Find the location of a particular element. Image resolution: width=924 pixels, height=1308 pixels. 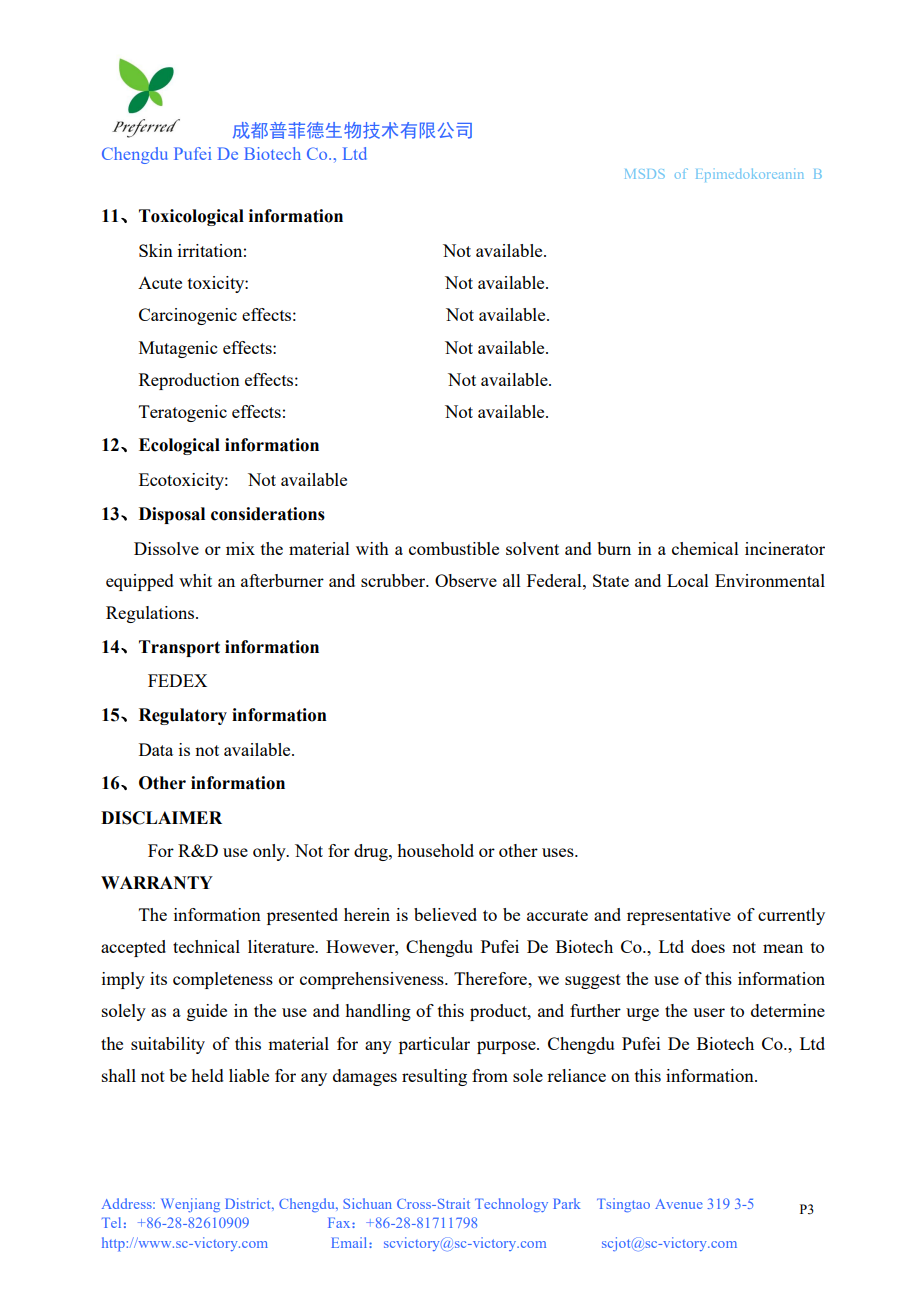

chemical is located at coordinates (705, 548).
